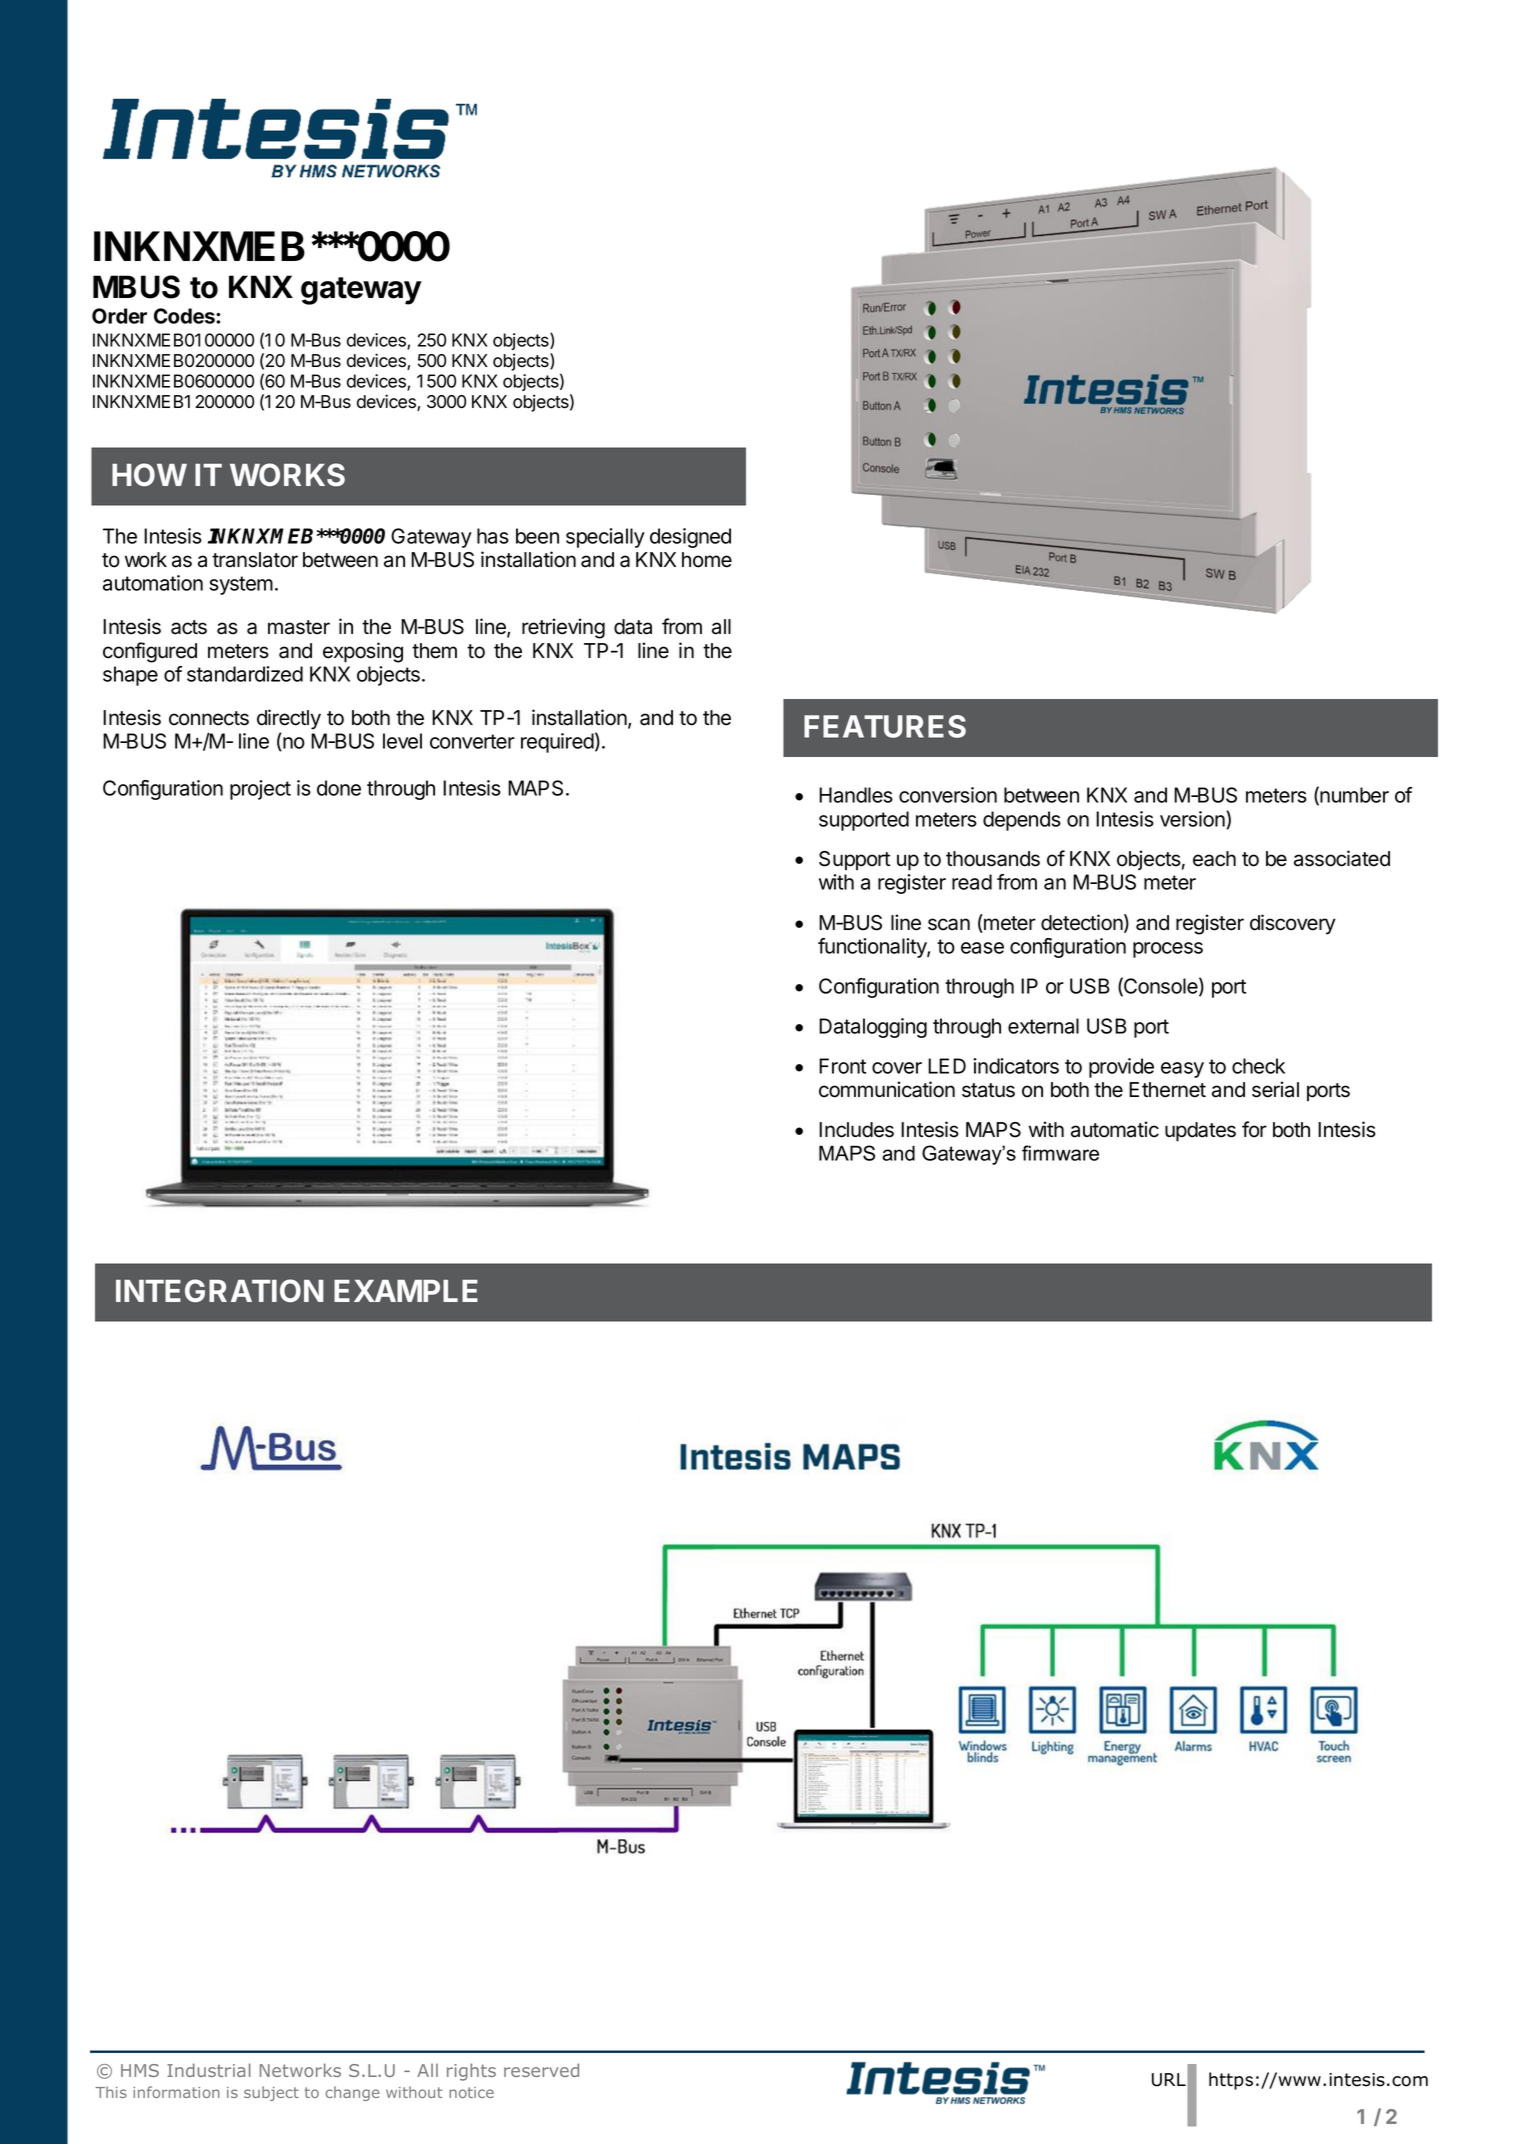 The height and width of the screenshot is (2144, 1516). Describe the element at coordinates (209, 2070) in the screenshot. I see `Industrial` at that location.
